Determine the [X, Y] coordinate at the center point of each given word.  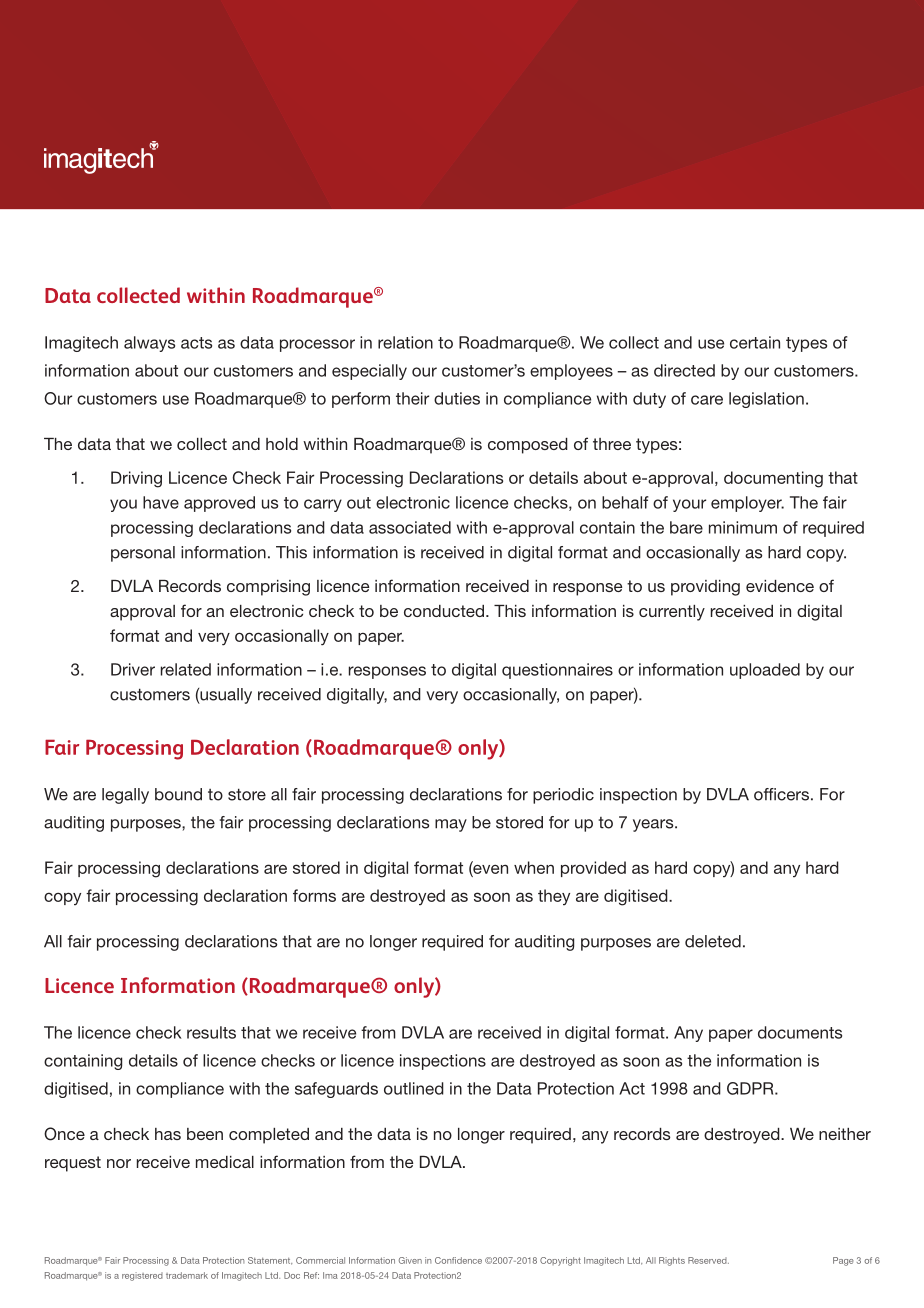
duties [457, 398]
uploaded [765, 671]
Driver [133, 669]
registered [142, 1276]
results [211, 1032]
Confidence [458, 1260]
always [149, 344]
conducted [444, 611]
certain [755, 342]
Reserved [708, 1260]
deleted [713, 941]
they [554, 897]
